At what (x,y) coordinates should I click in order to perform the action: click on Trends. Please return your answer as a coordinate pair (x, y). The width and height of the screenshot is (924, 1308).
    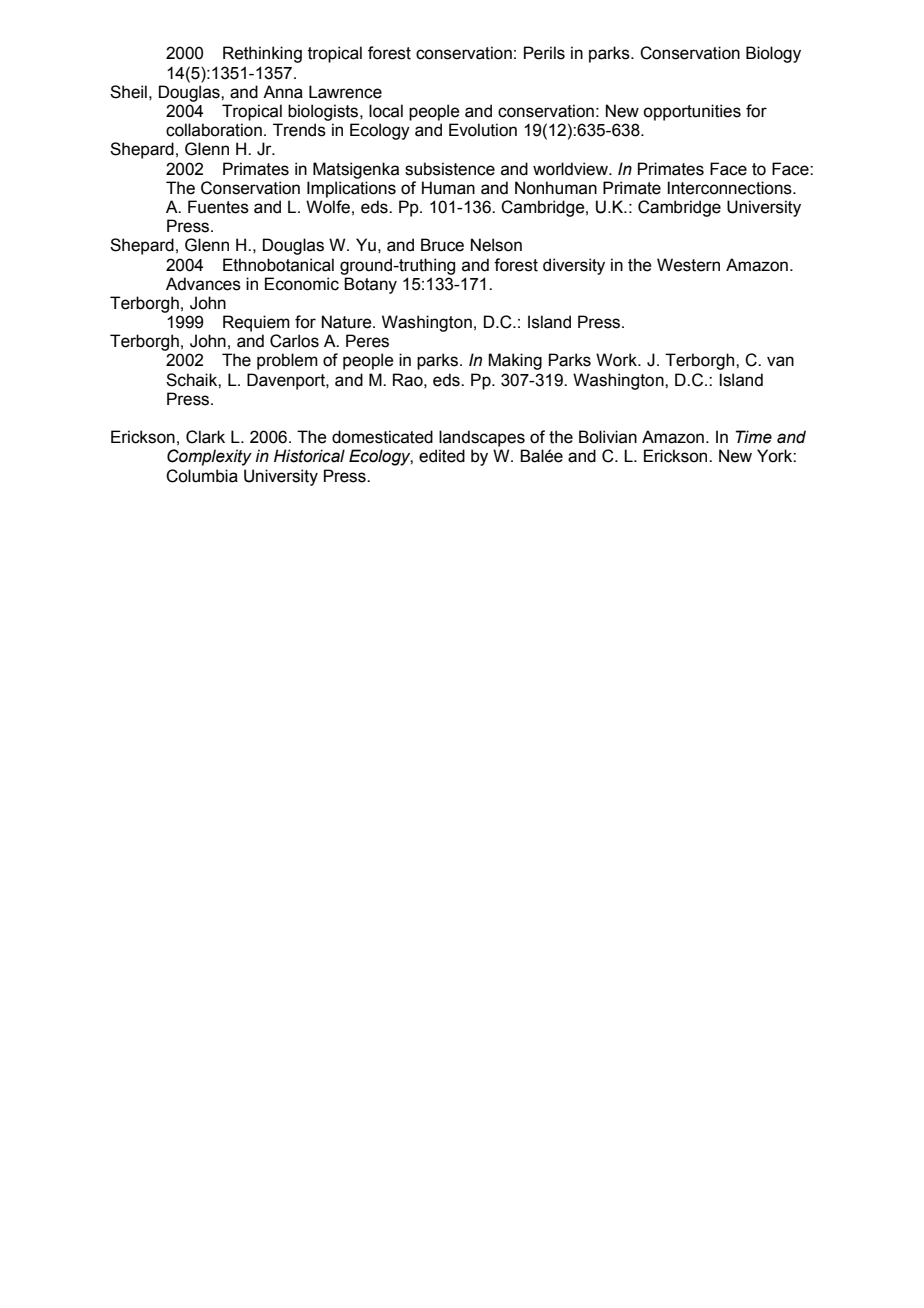
    Looking at the image, I should click on (299, 130).
